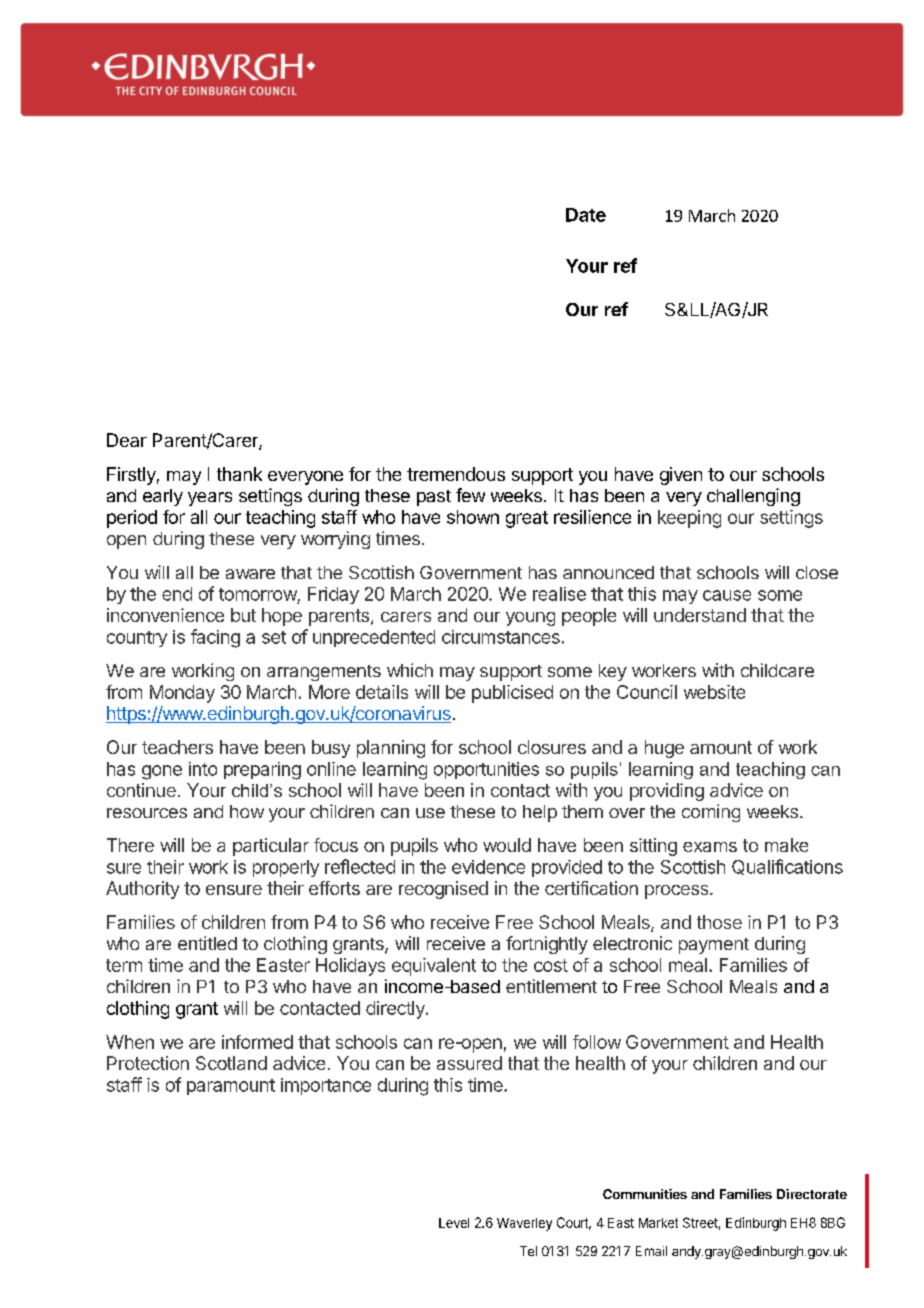 The image size is (924, 1308). What do you see at coordinates (714, 692) in the image?
I see `website` at bounding box center [714, 692].
